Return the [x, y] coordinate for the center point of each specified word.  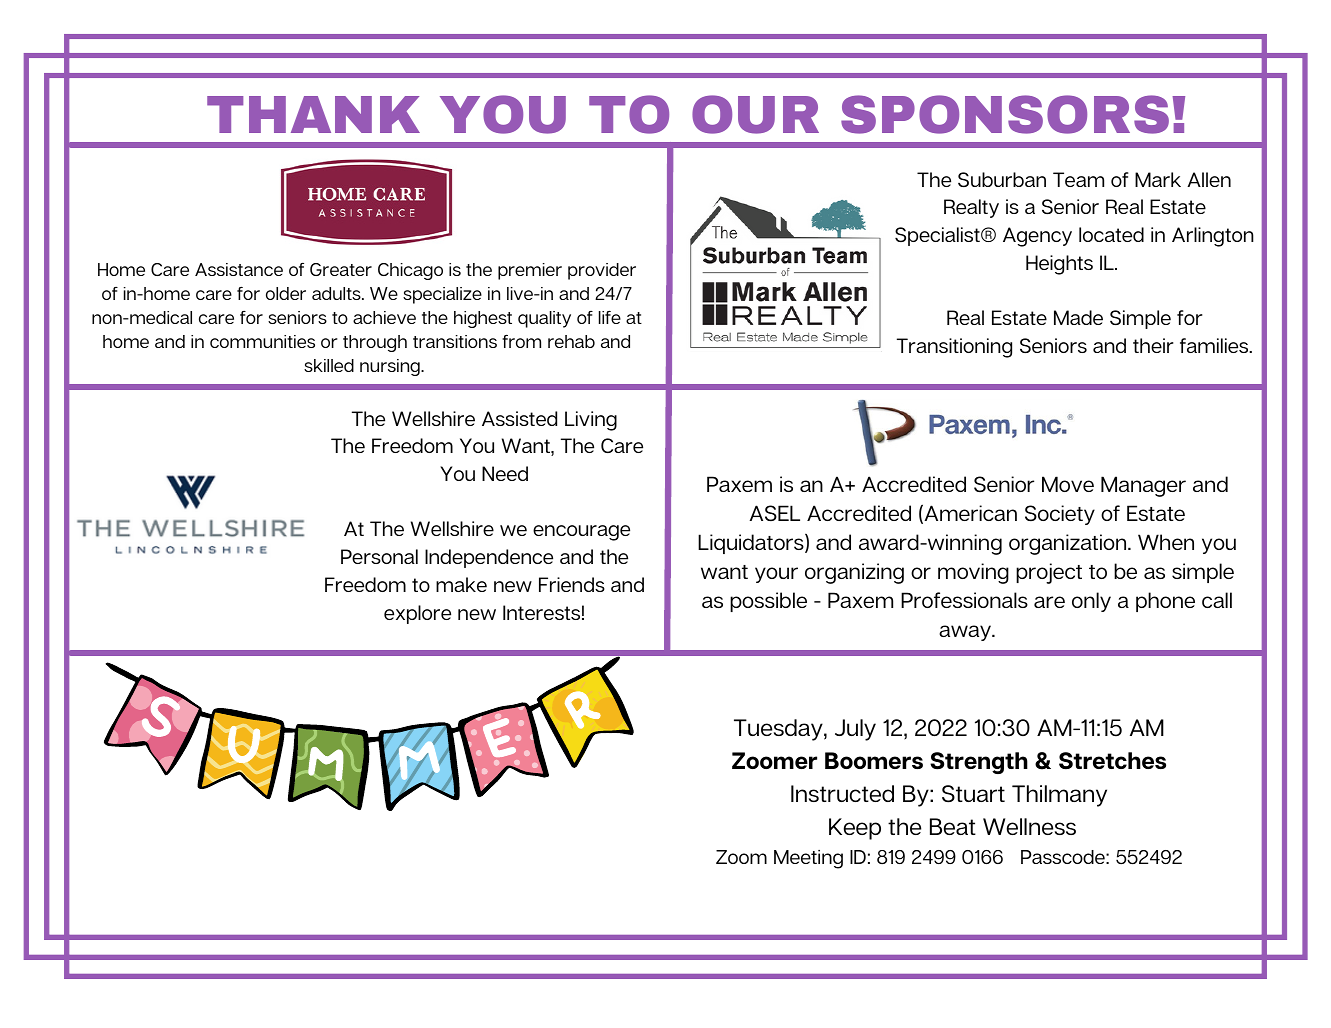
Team [1078, 179]
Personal [379, 556]
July [855, 730]
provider [602, 271]
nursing [391, 367]
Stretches [1112, 761]
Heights [1059, 265]
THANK [313, 114]
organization [1069, 544]
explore [417, 614]
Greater [341, 269]
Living [591, 421]
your [776, 575]
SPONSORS [1005, 114]
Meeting [808, 859]
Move [1068, 484]
